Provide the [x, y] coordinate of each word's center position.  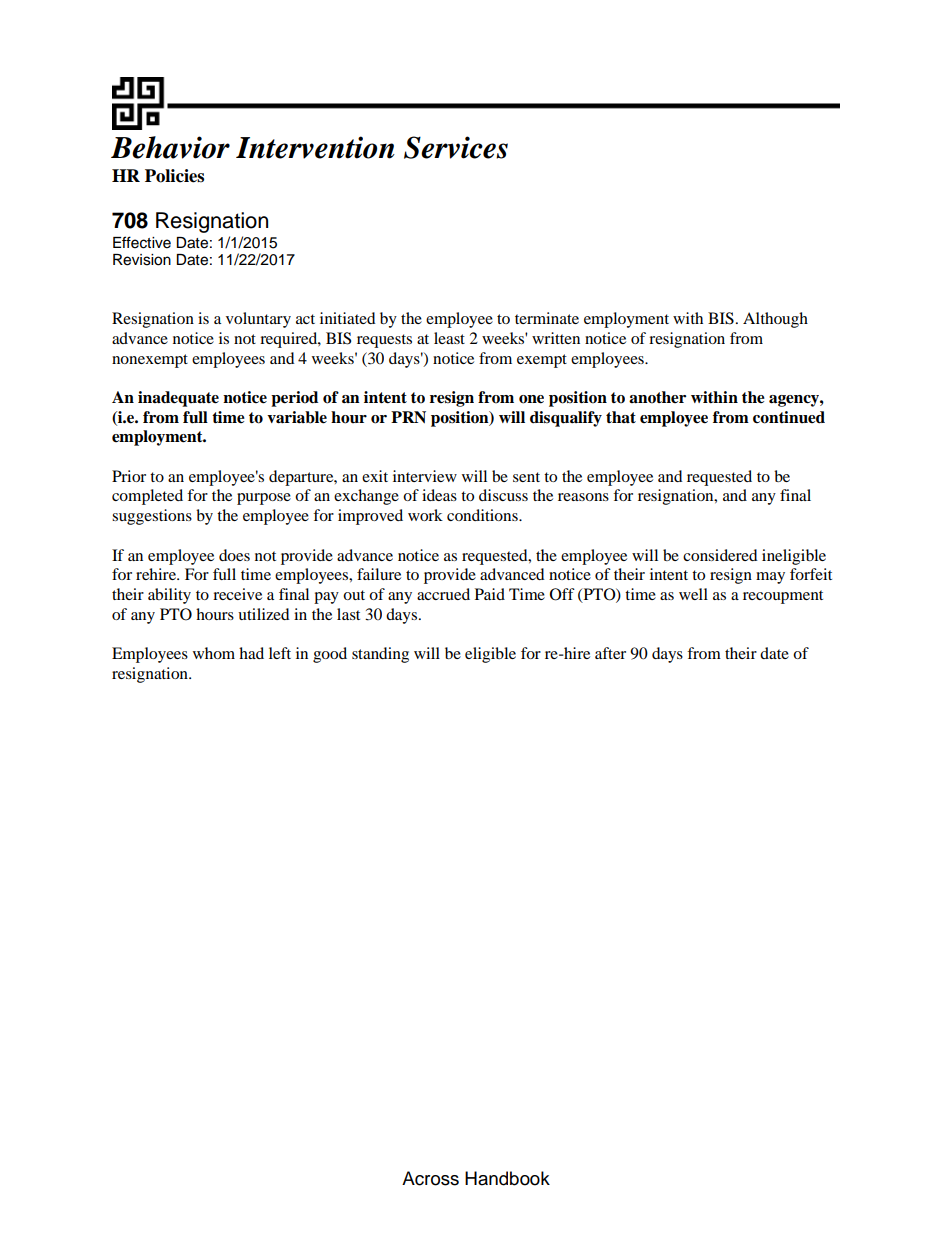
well [693, 594]
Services [456, 147]
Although [775, 320]
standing [380, 655]
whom [214, 653]
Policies [174, 176]
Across [430, 1178]
